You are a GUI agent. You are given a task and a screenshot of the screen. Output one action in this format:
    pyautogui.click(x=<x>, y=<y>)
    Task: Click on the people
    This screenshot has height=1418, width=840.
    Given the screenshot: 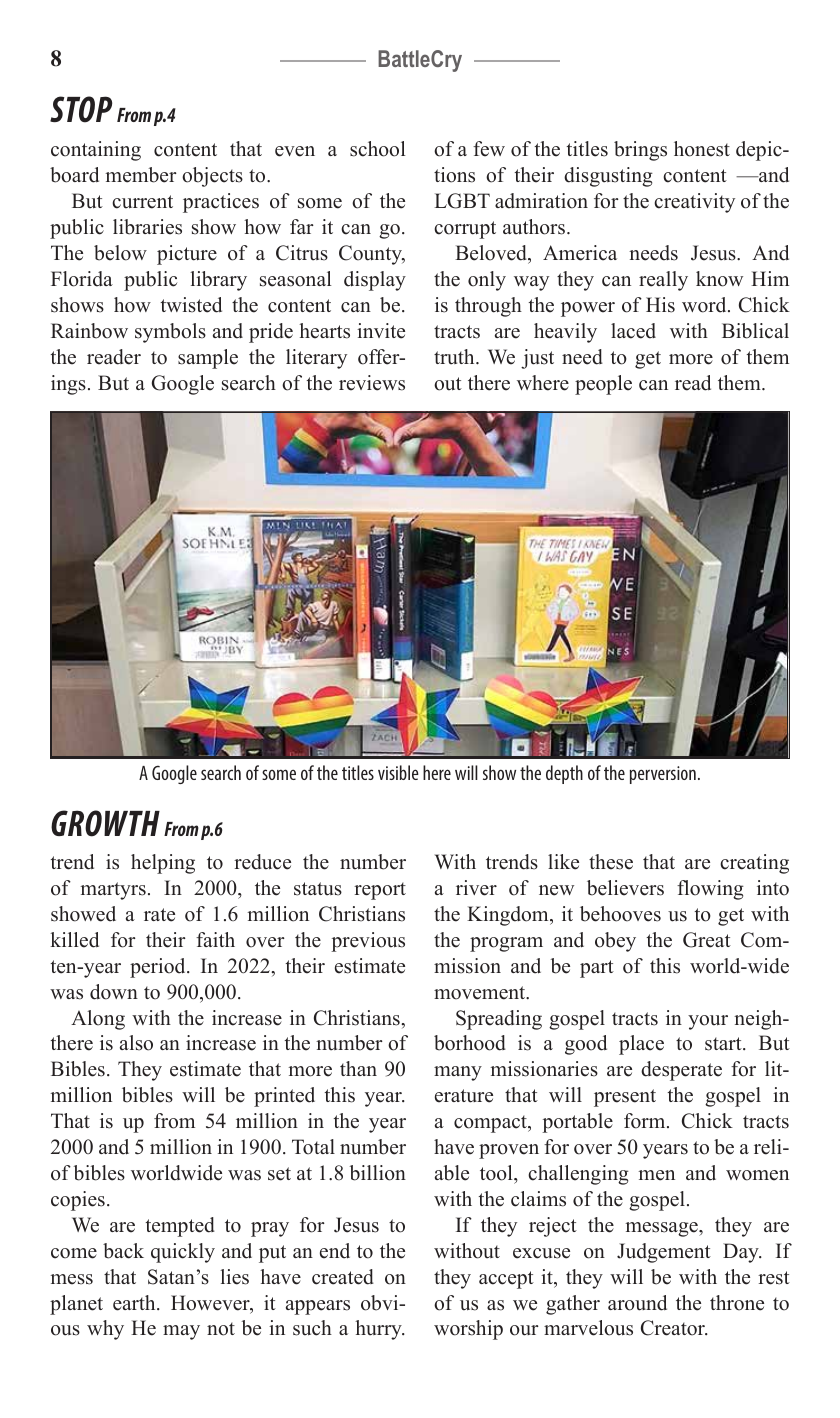 What is the action you would take?
    pyautogui.click(x=603, y=385)
